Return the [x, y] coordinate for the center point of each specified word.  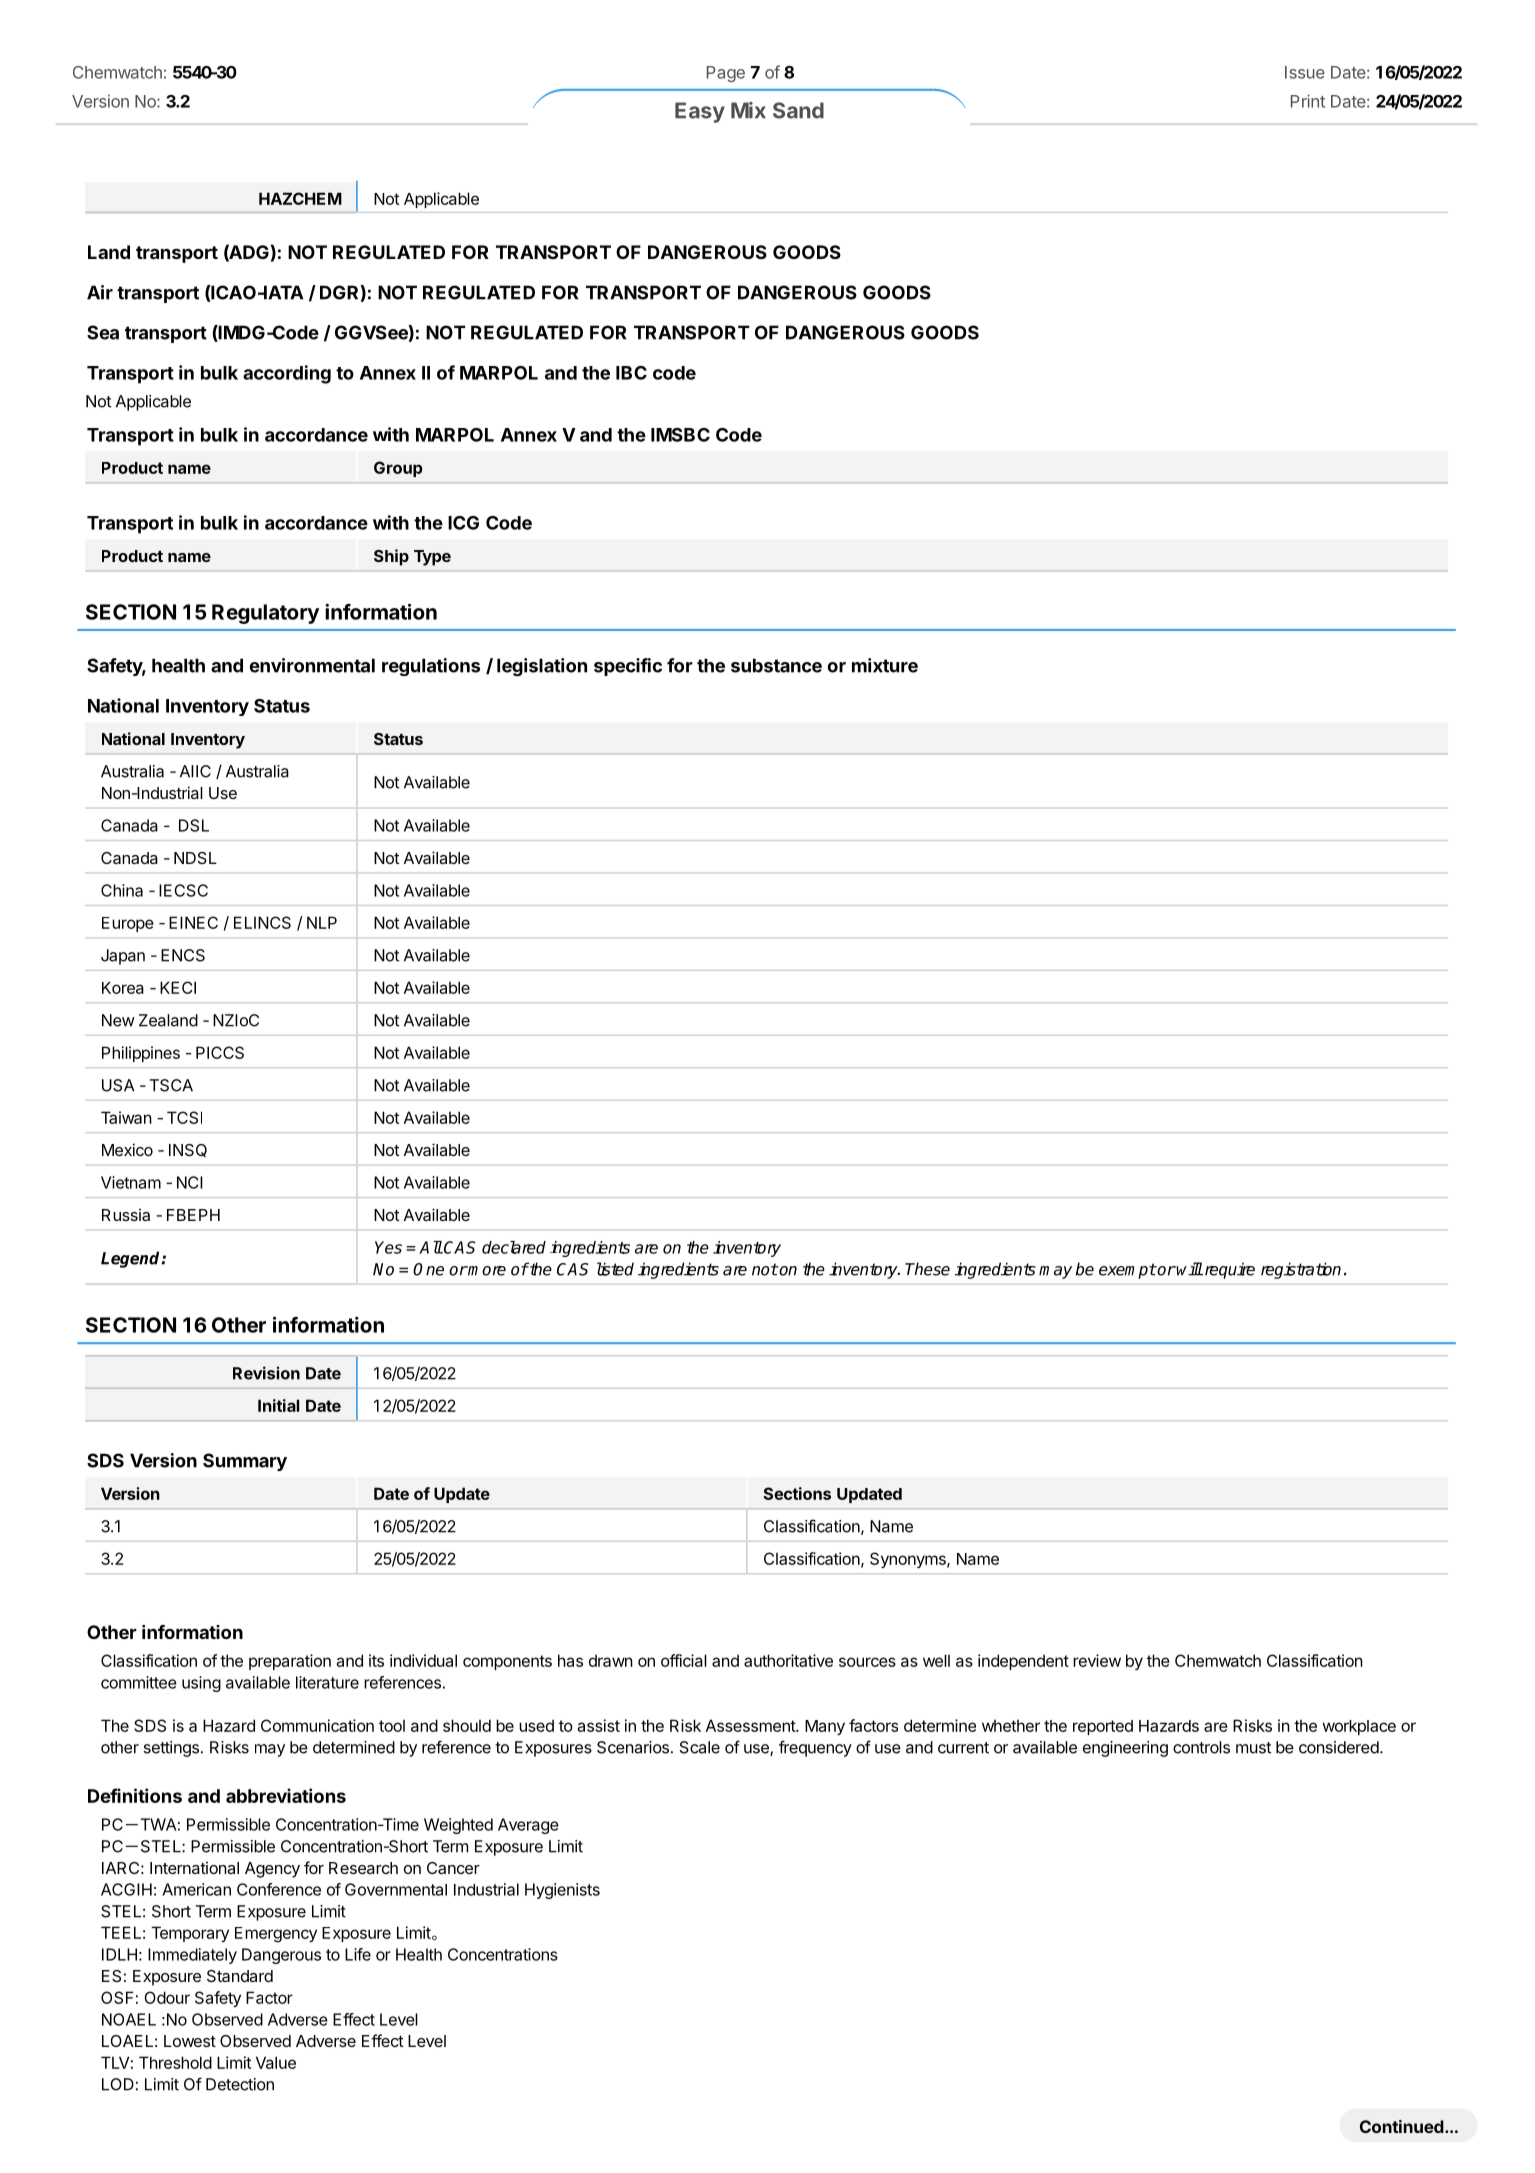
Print [1308, 101]
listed [615, 1269]
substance [776, 665]
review [1097, 1660]
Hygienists [562, 1891]
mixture [885, 665]
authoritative [788, 1660]
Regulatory [265, 614]
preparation [290, 1662]
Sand [798, 110]
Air [100, 292]
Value [276, 2062]
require [1228, 1270]
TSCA [171, 1085]
